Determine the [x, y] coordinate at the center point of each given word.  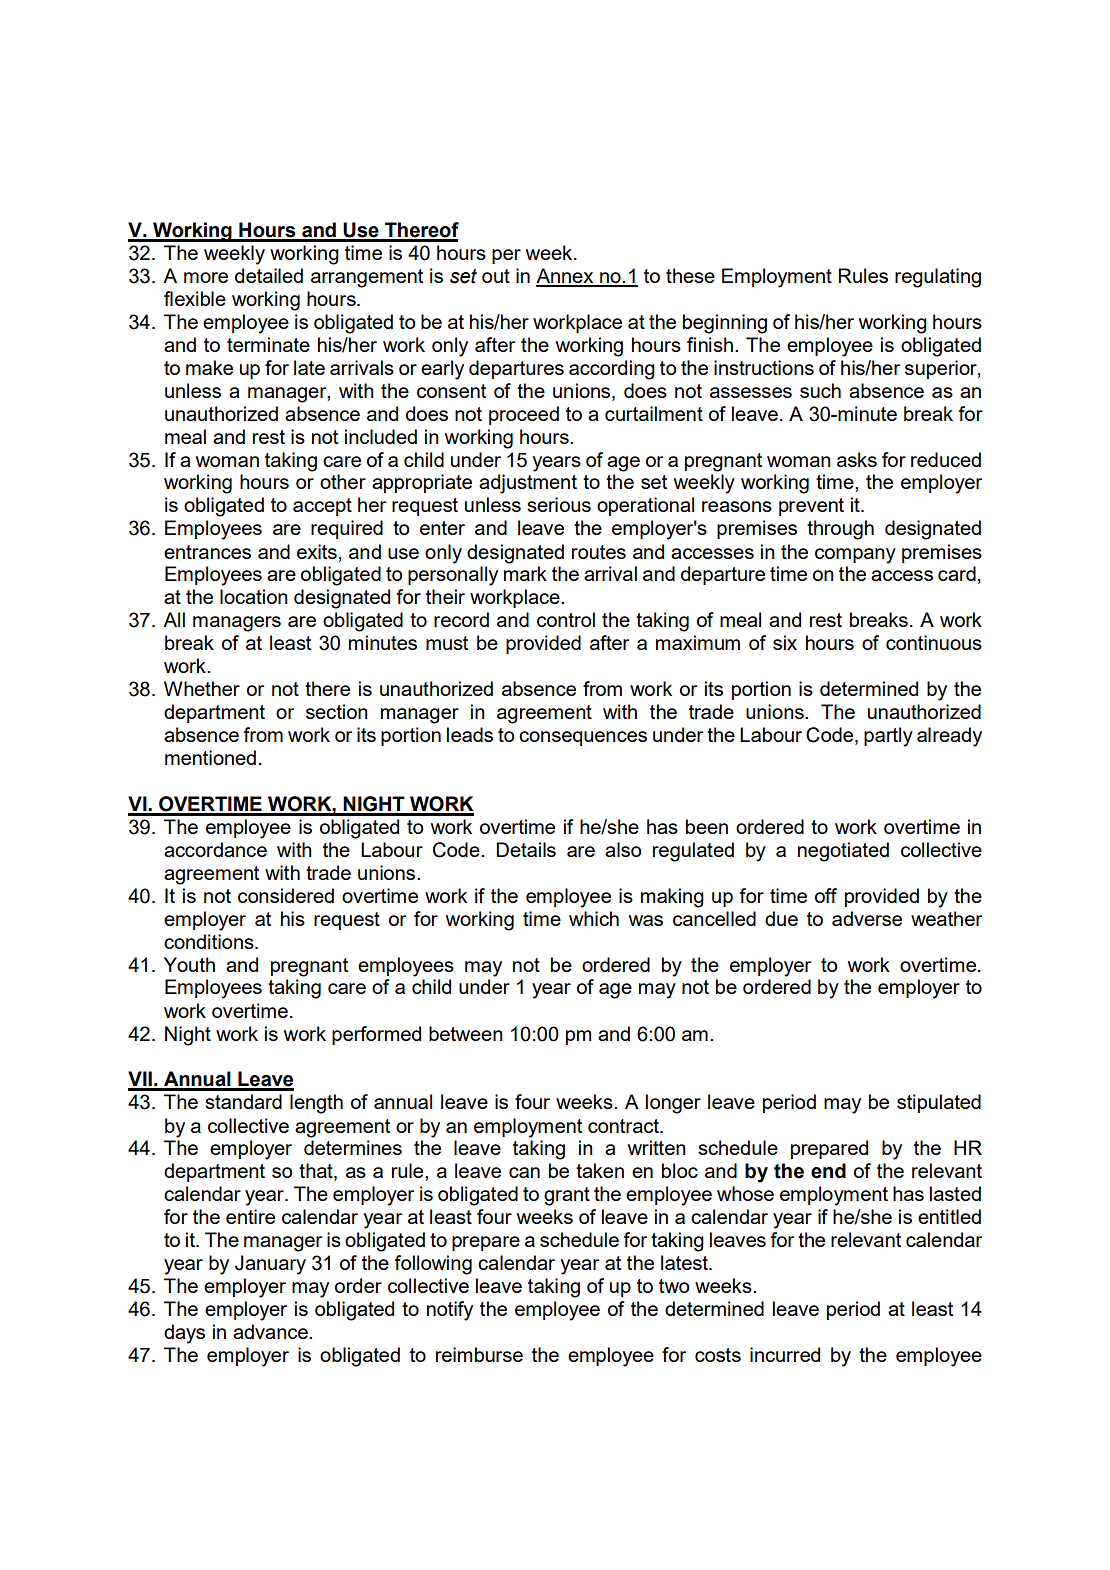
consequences [583, 738]
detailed [269, 275]
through [840, 530]
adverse [867, 918]
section [337, 711]
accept [322, 507]
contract [624, 1126]
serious [559, 504]
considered [286, 895]
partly [888, 737]
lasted [955, 1193]
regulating [938, 278]
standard [243, 1101]
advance [271, 1331]
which [594, 918]
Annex [566, 277]
